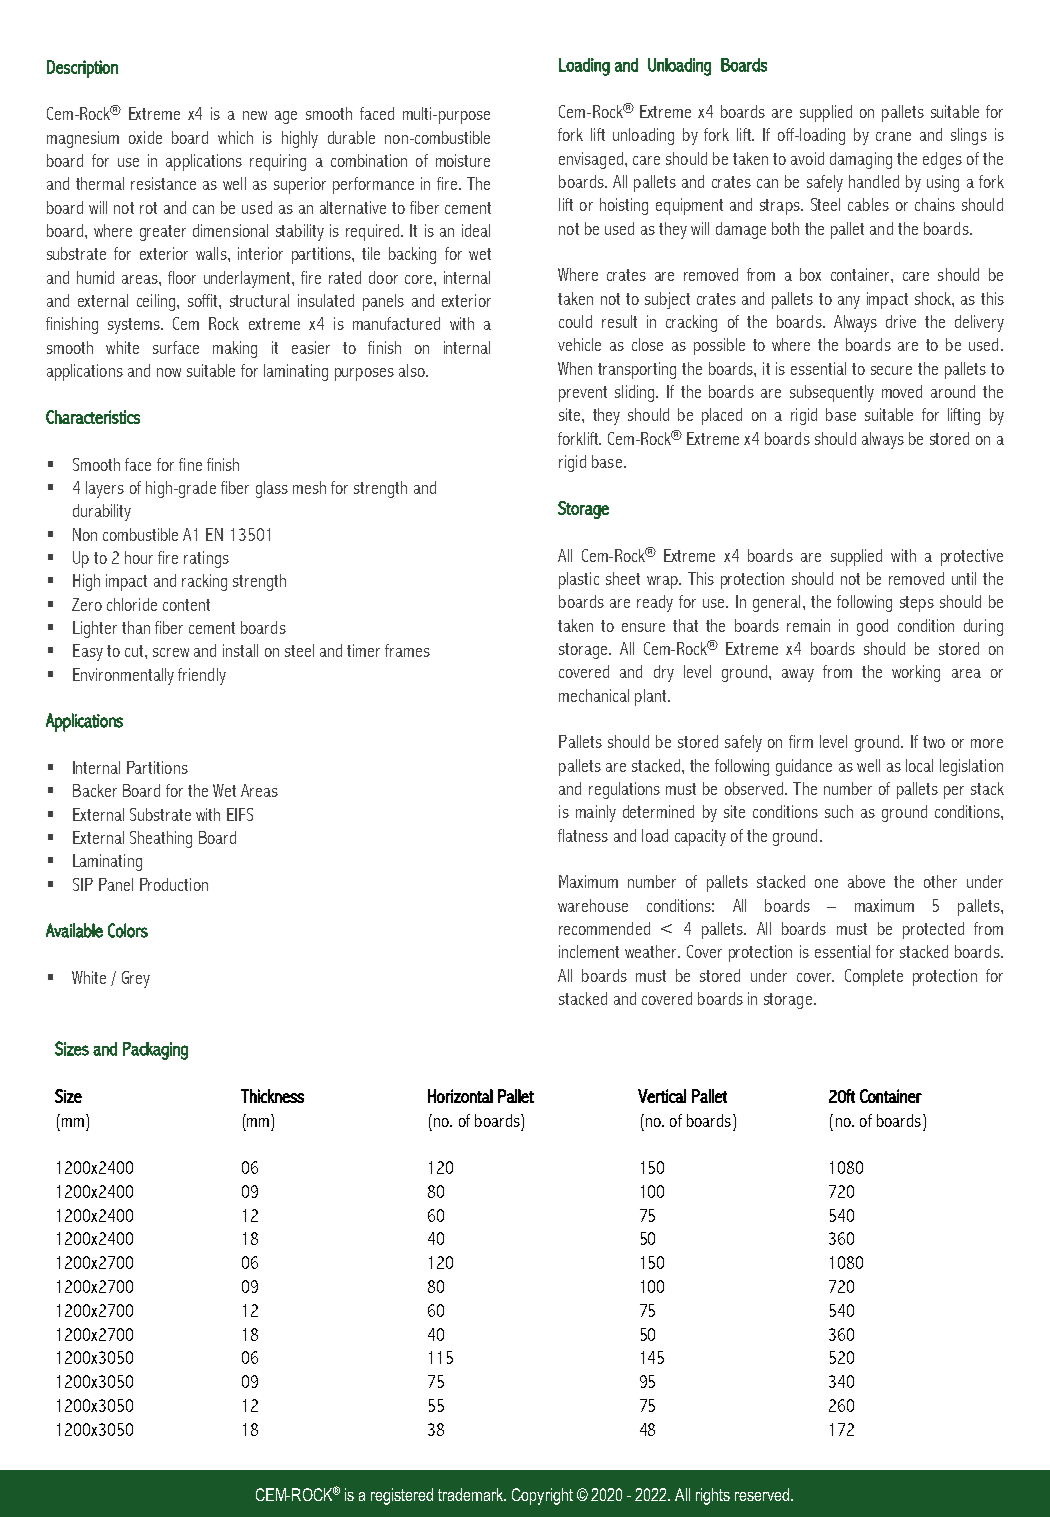  Describe the element at coordinates (832, 393) in the image. I see `subsequently` at that location.
